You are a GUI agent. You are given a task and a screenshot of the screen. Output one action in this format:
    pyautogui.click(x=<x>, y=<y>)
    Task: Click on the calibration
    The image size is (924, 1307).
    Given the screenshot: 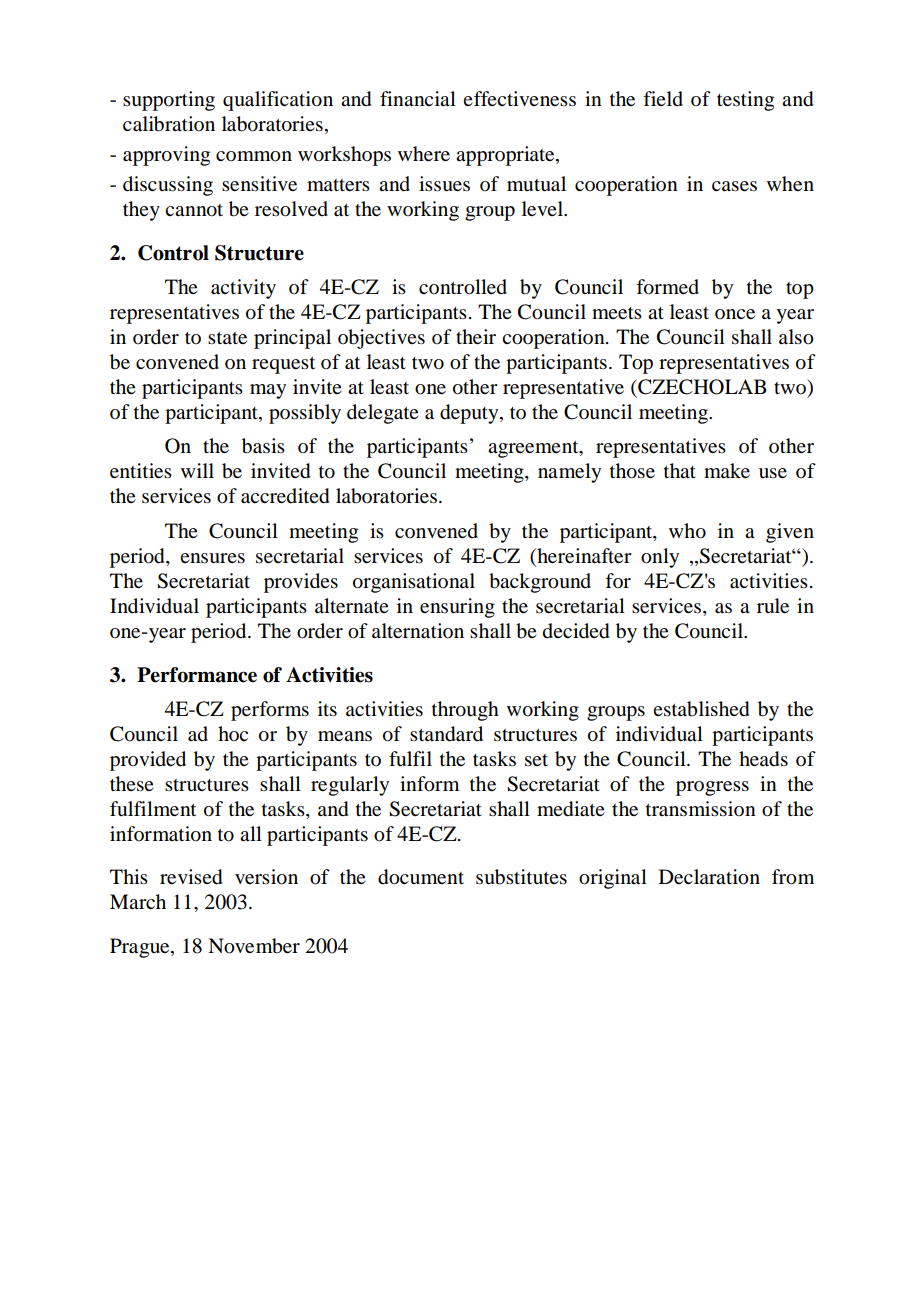 What is the action you would take?
    pyautogui.click(x=169, y=124)
